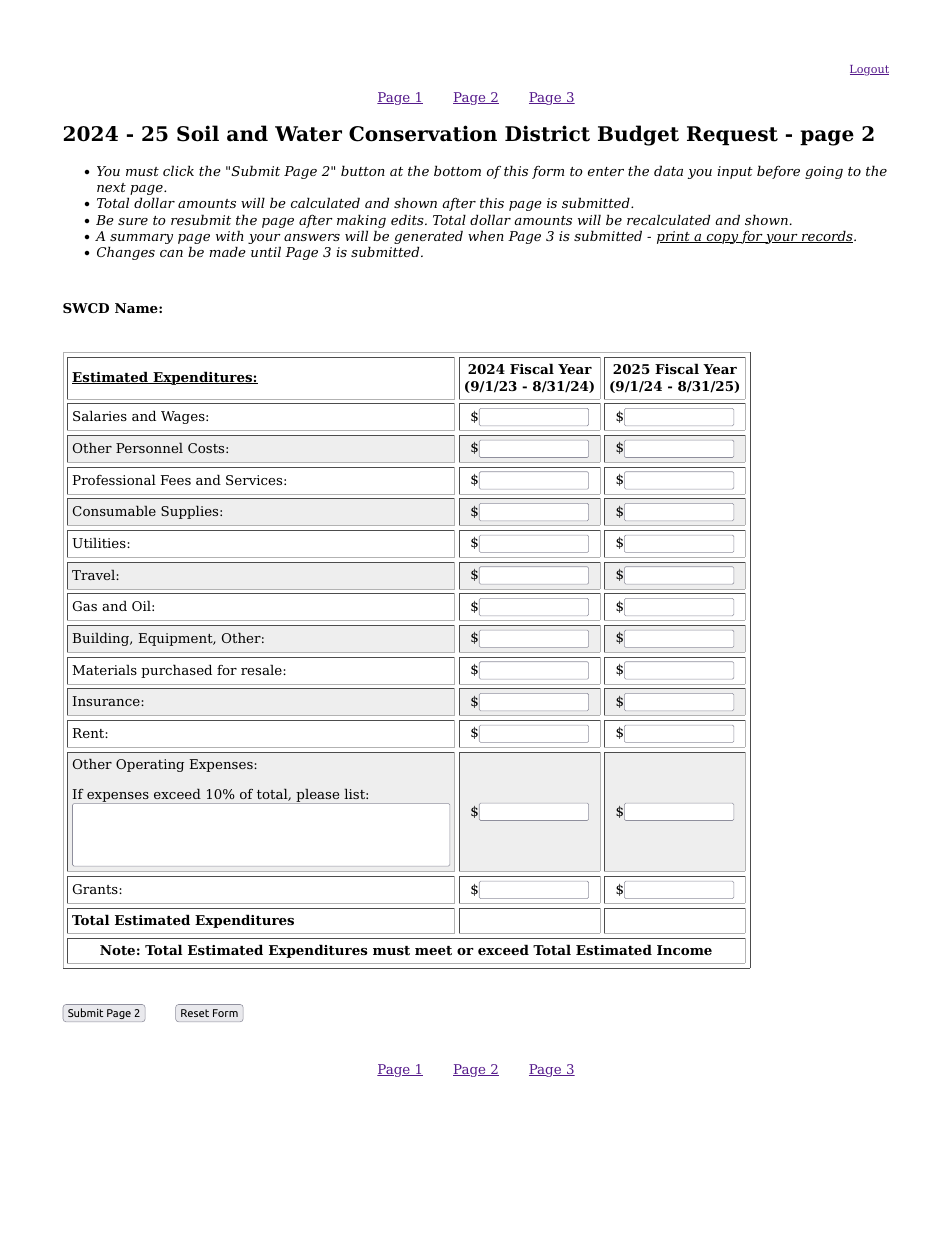 Image resolution: width=952 pixels, height=1233 pixels. Describe the element at coordinates (684, 950) in the screenshot. I see `Income` at that location.
